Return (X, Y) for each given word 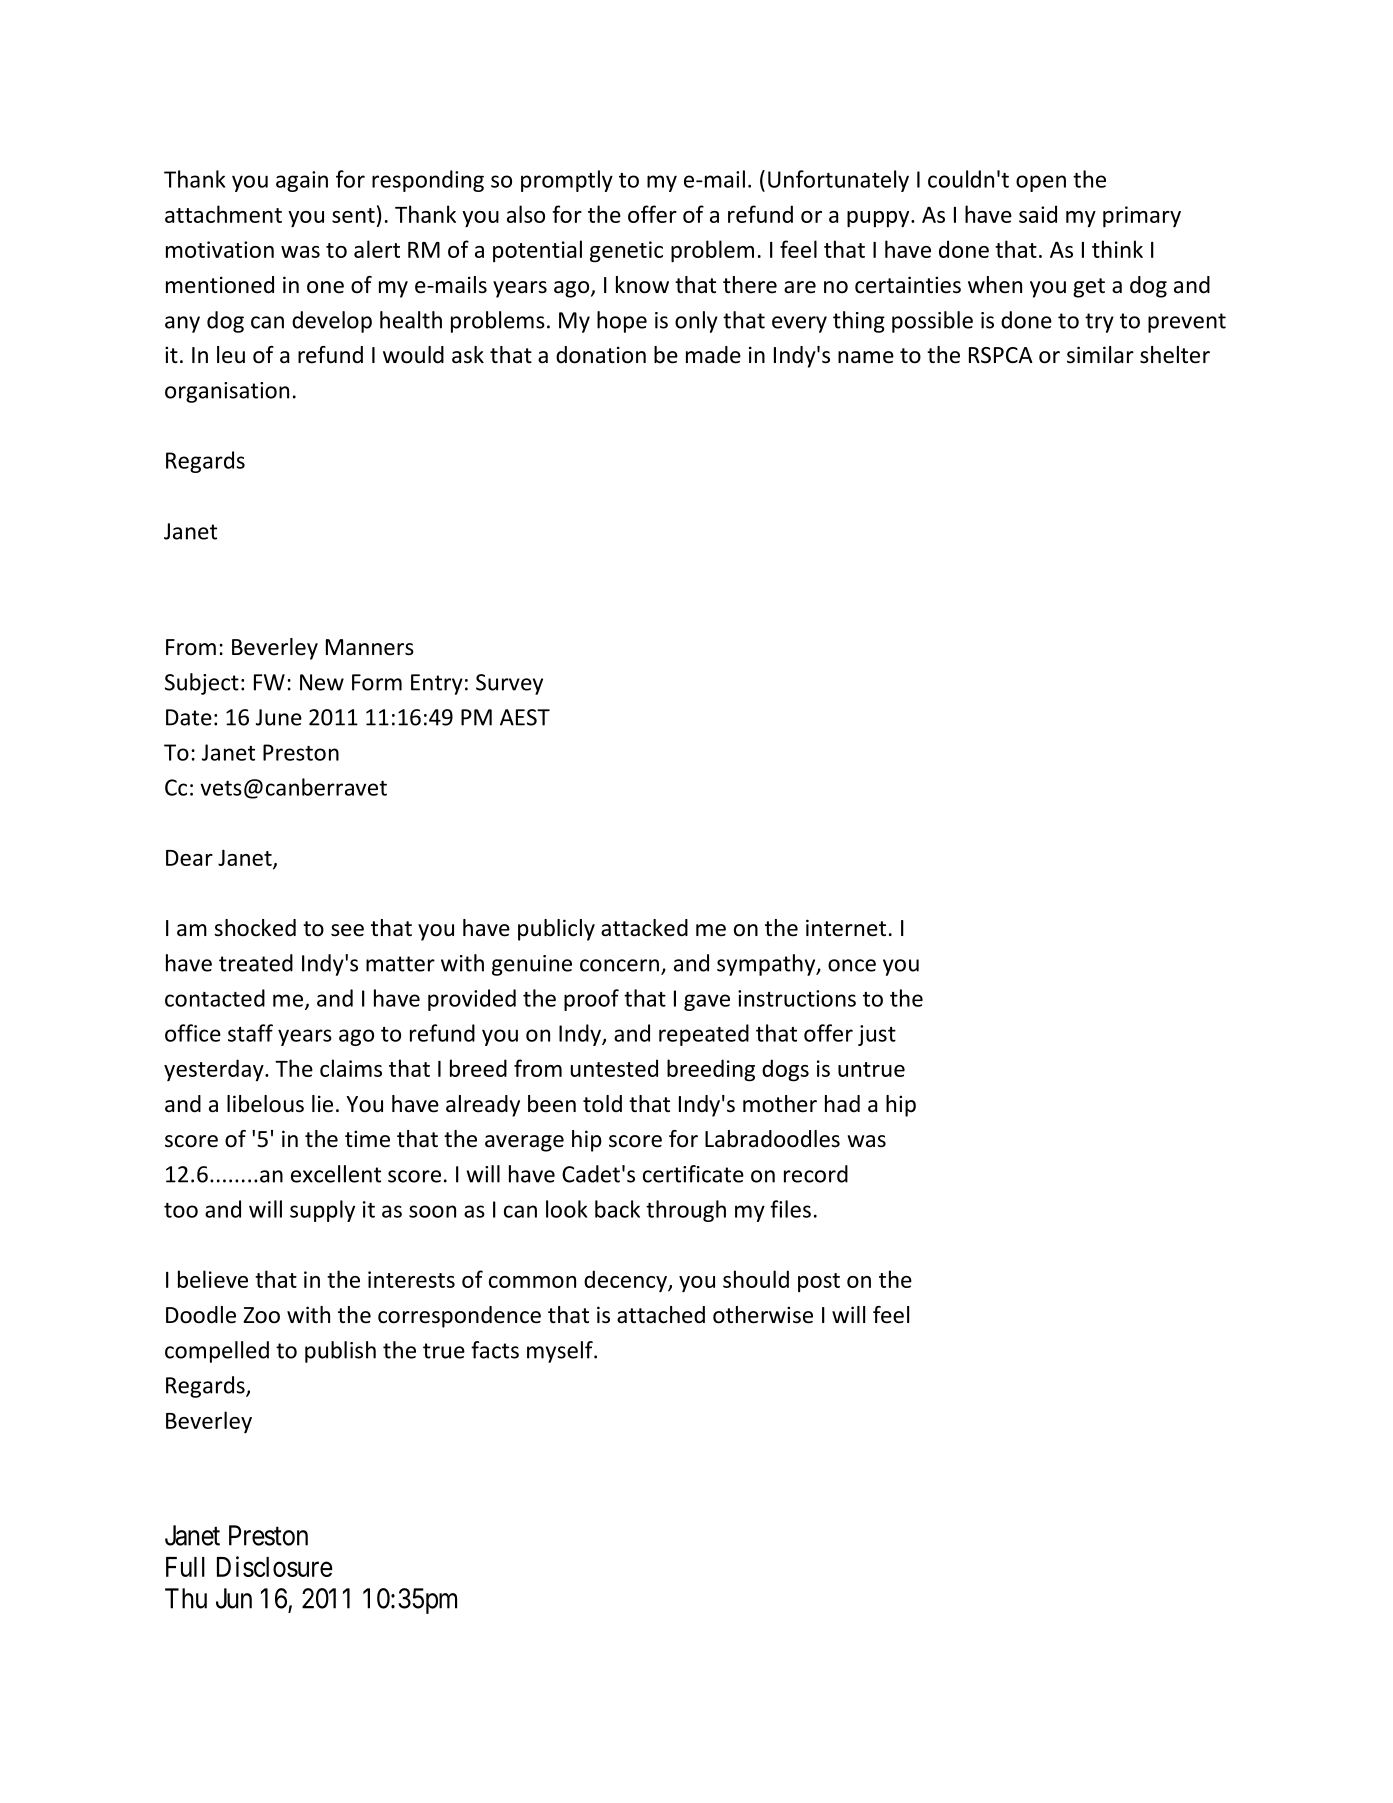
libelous (265, 1104)
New (322, 682)
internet (846, 928)
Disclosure (275, 1566)
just (877, 1035)
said (1038, 214)
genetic (626, 252)
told (602, 1104)
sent (353, 215)
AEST (525, 717)
